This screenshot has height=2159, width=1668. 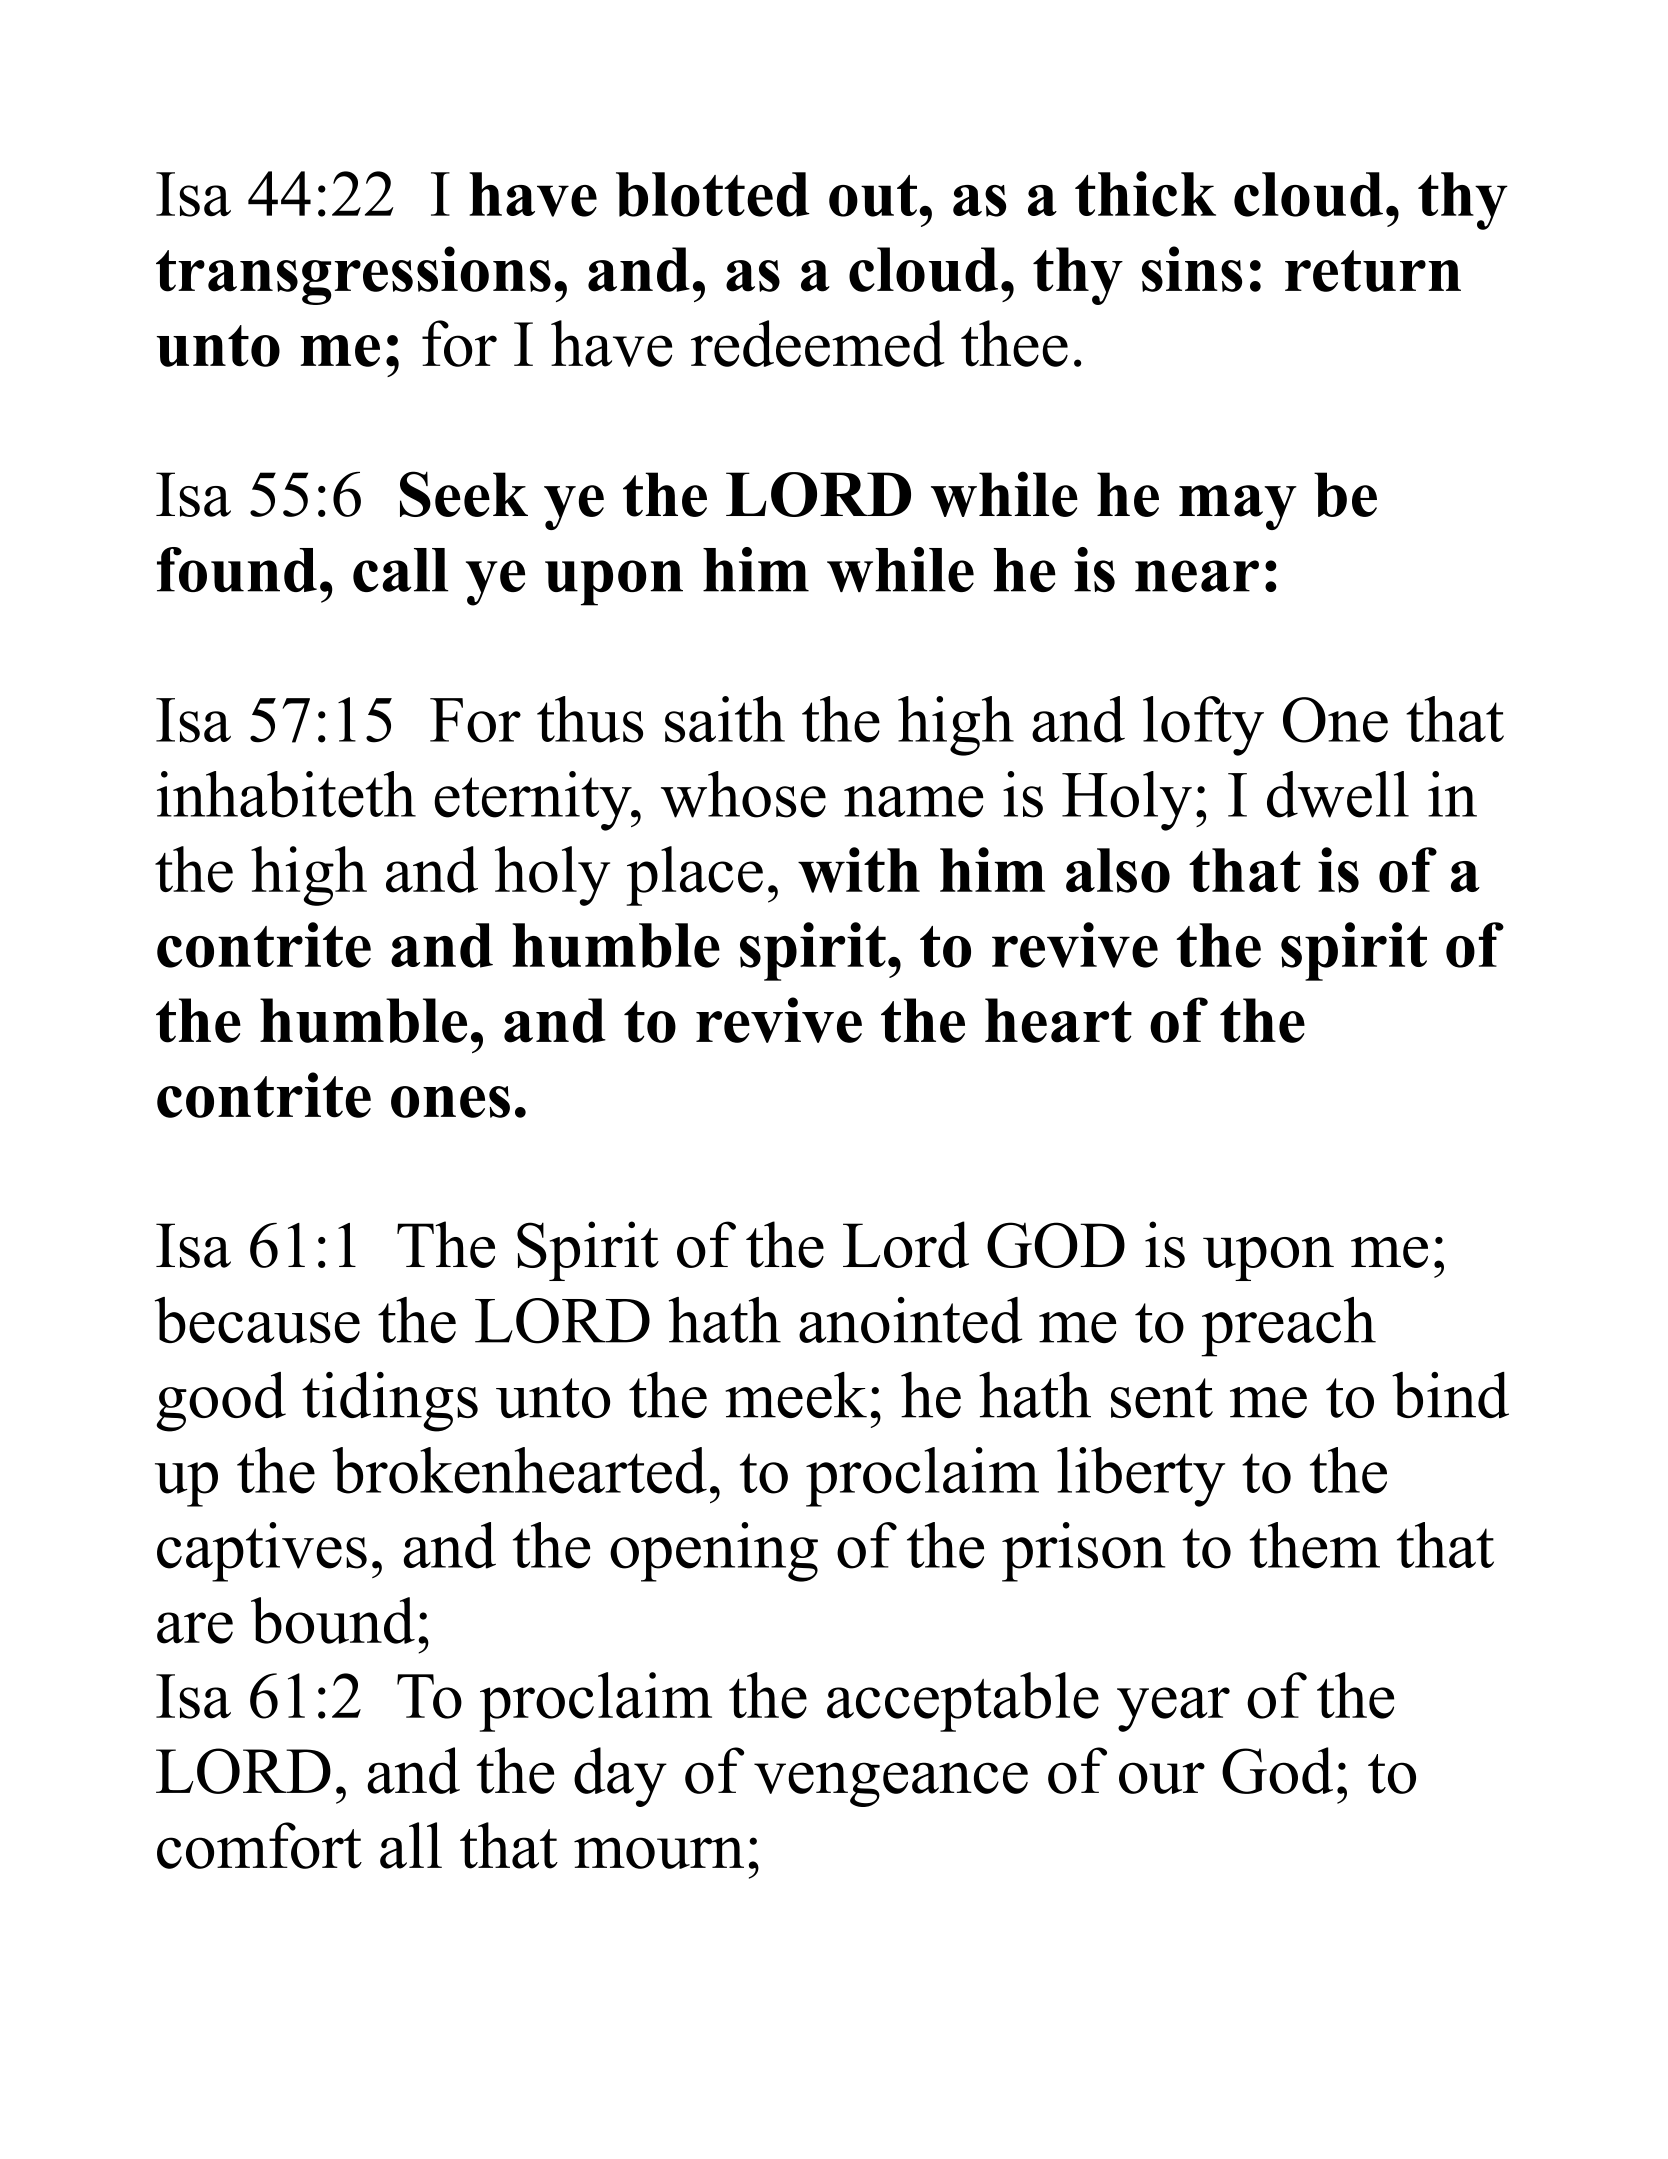 What do you see at coordinates (891, 1784) in the screenshot?
I see `vengeance` at bounding box center [891, 1784].
